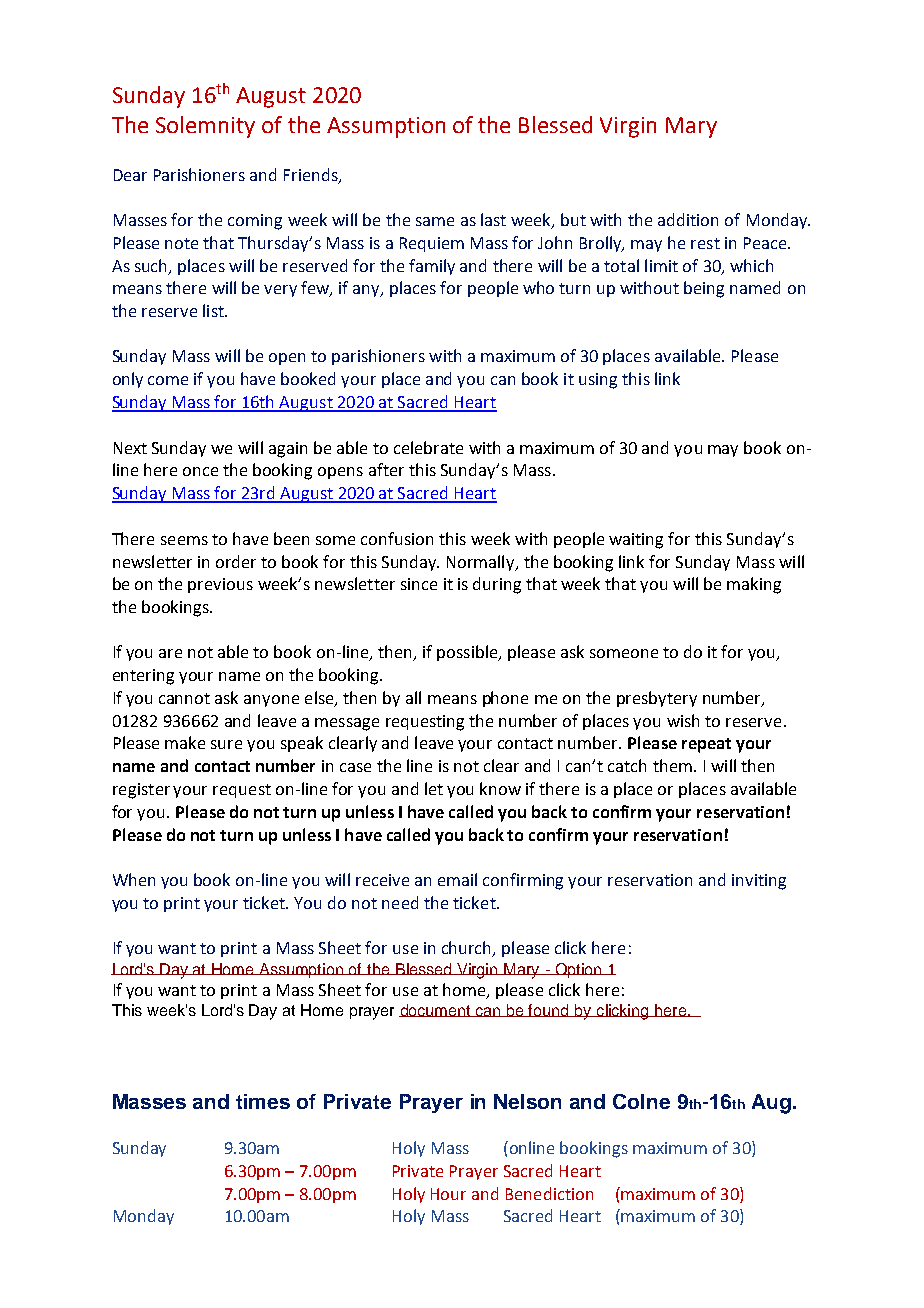  Describe the element at coordinates (205, 127) in the document. I see `Solemnity` at that location.
